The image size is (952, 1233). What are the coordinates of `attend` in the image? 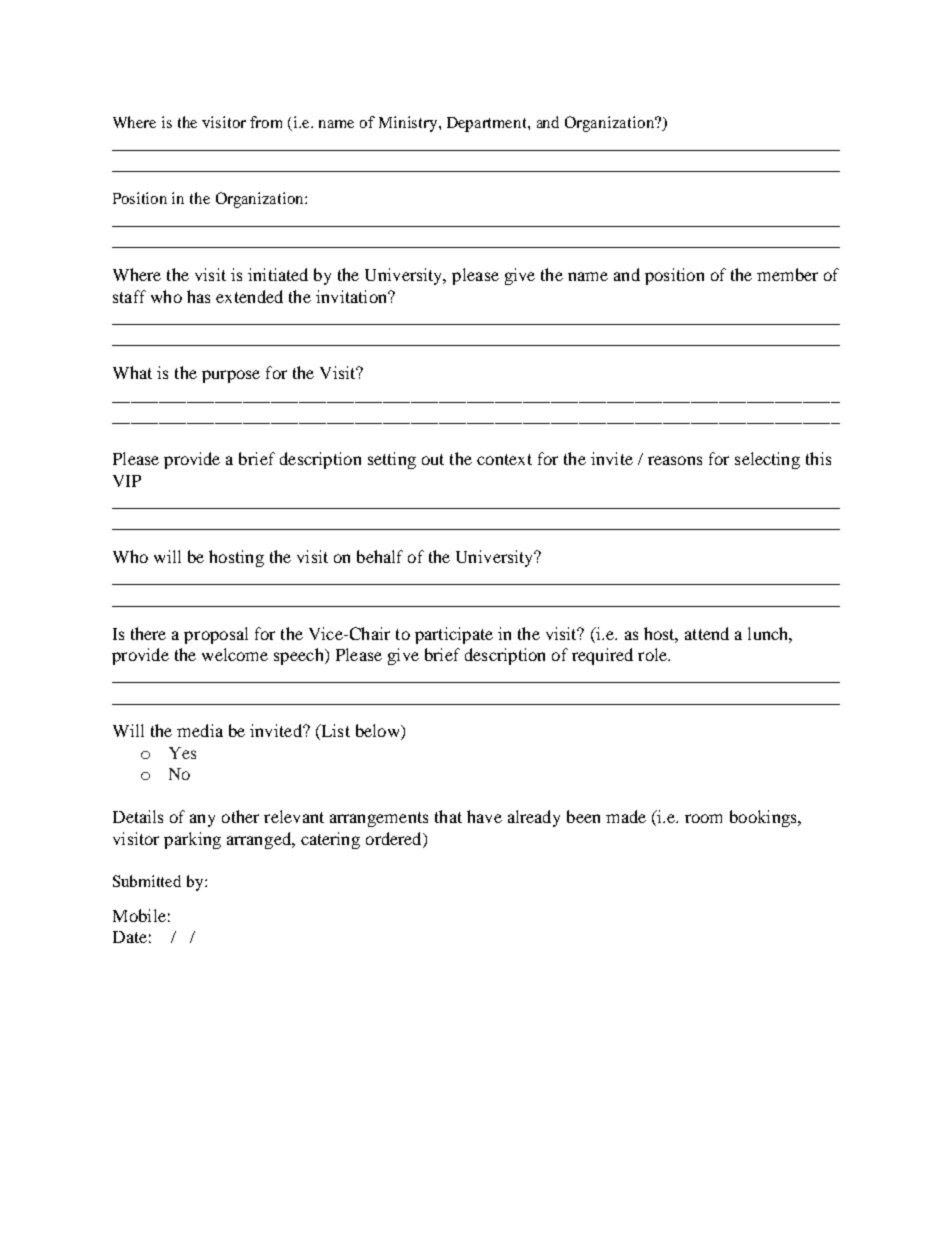 It's located at (707, 633).
